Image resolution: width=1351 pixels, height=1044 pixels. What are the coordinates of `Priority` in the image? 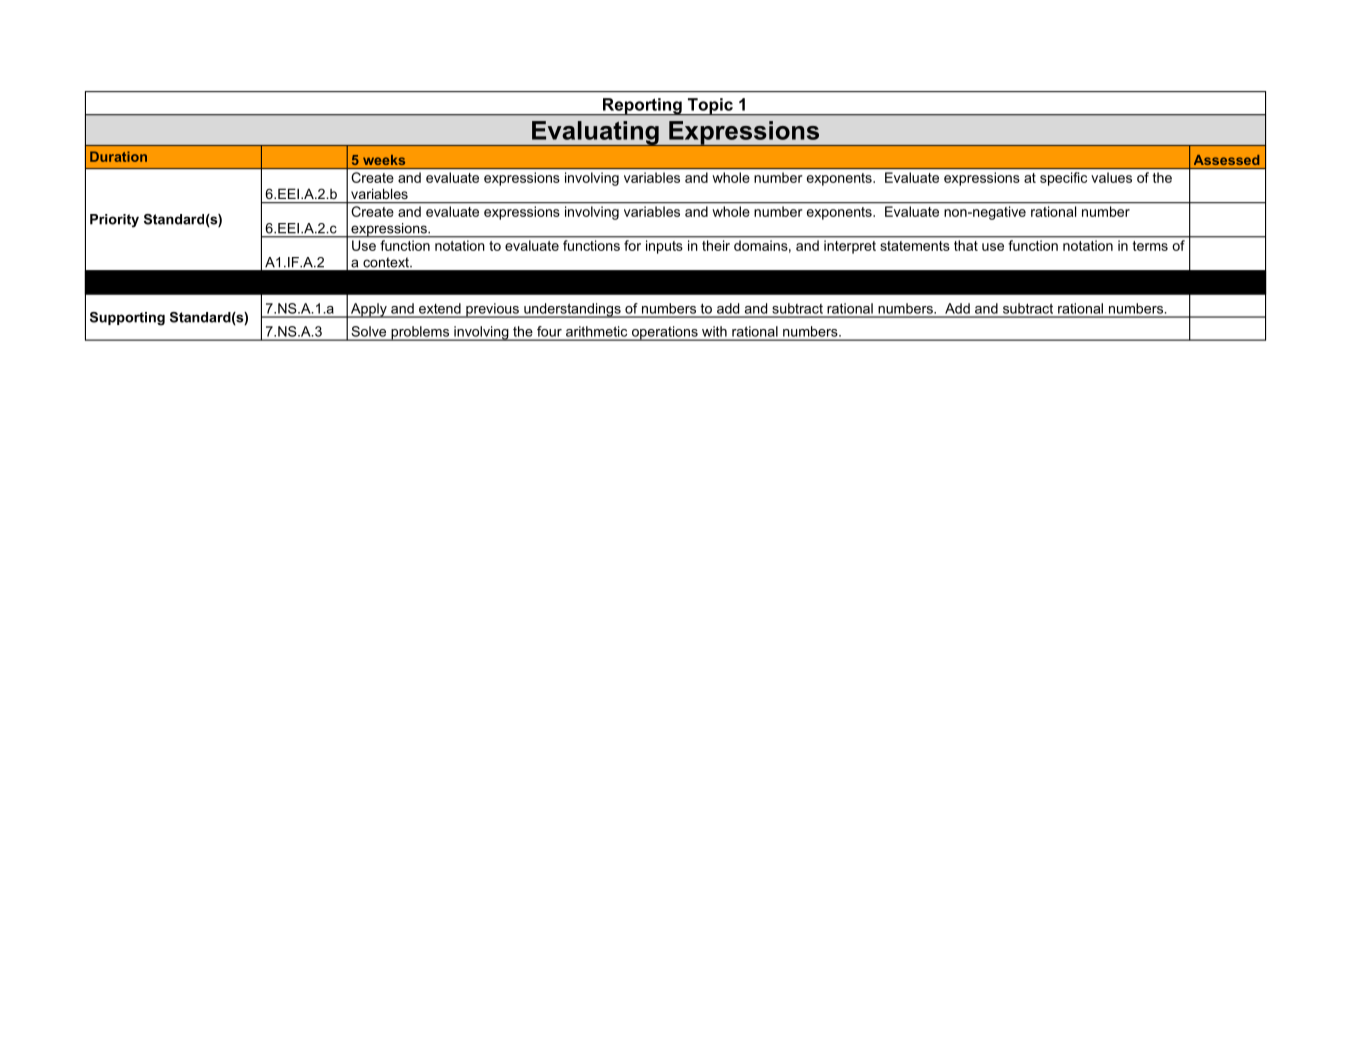 It's located at (114, 221).
